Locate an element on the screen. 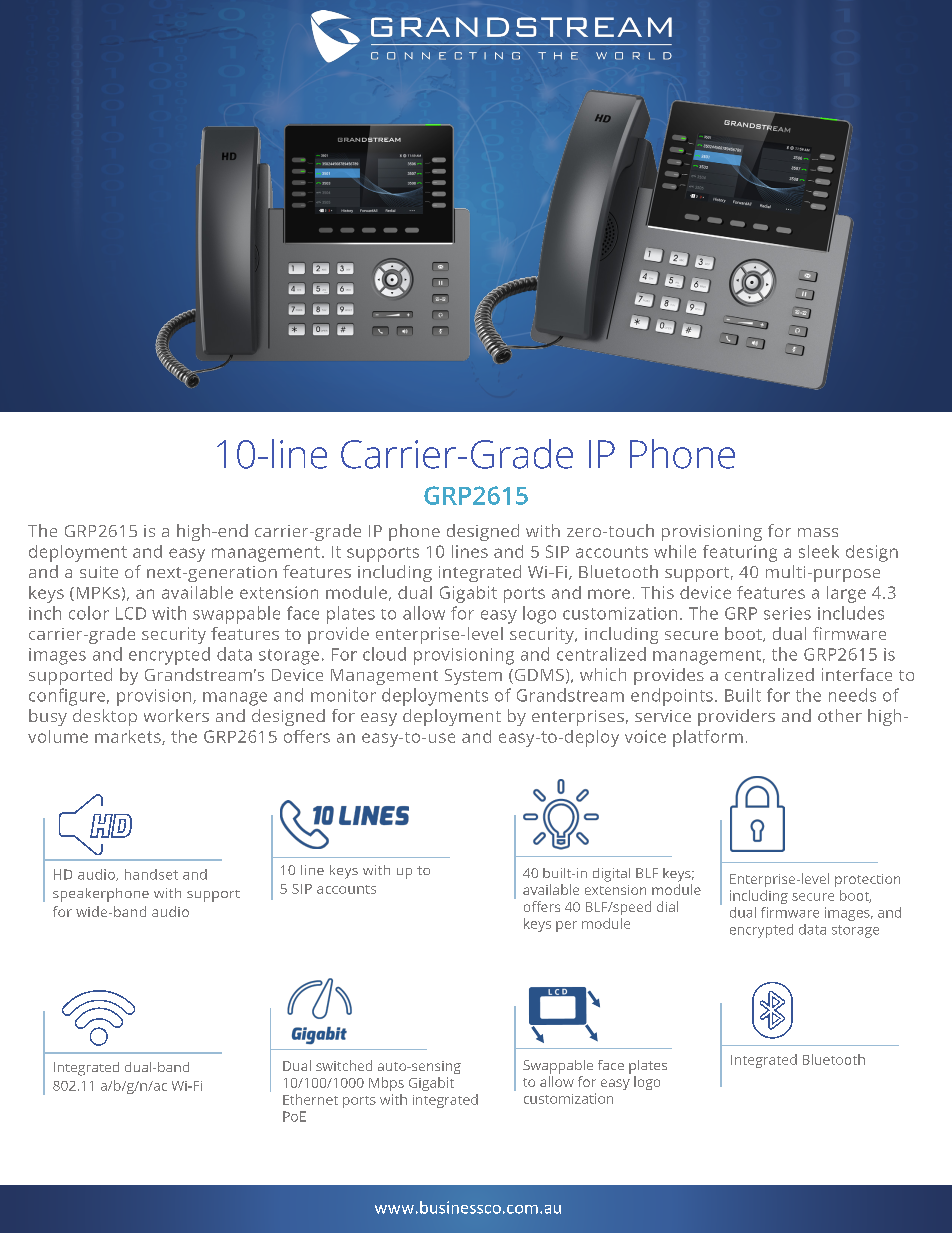  protection is located at coordinates (867, 880).
